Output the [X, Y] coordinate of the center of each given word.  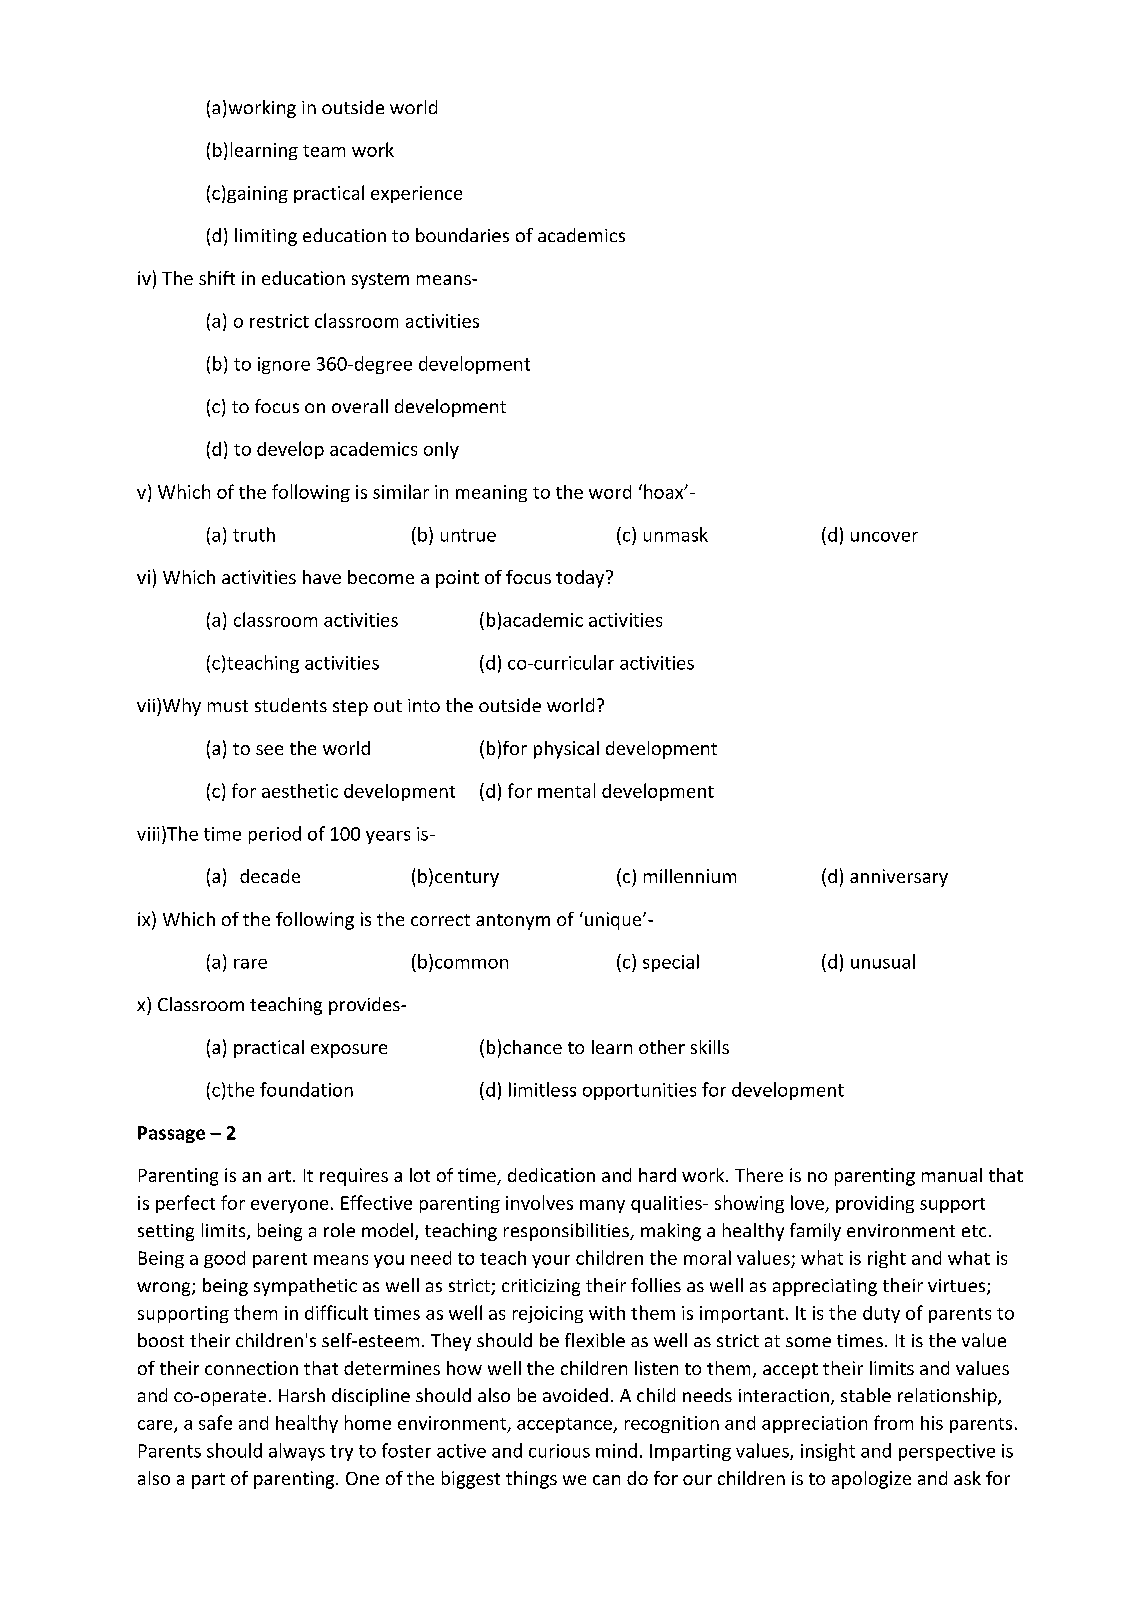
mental [566, 790]
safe [215, 1422]
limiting [266, 237]
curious [559, 1451]
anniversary [899, 878]
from [893, 1422]
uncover [884, 537]
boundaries [462, 235]
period [275, 835]
